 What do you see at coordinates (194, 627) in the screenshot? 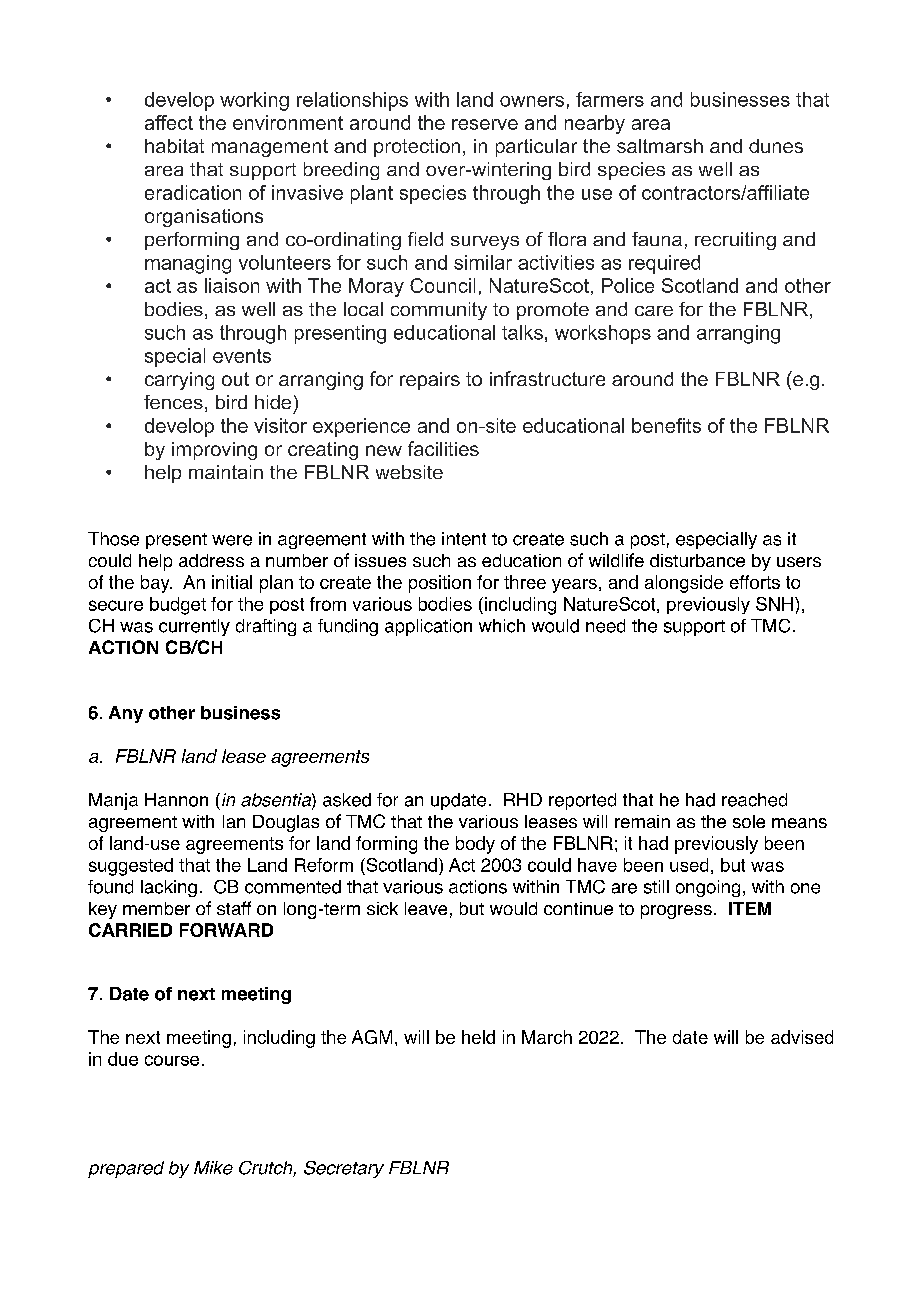
I see `currently` at bounding box center [194, 627].
